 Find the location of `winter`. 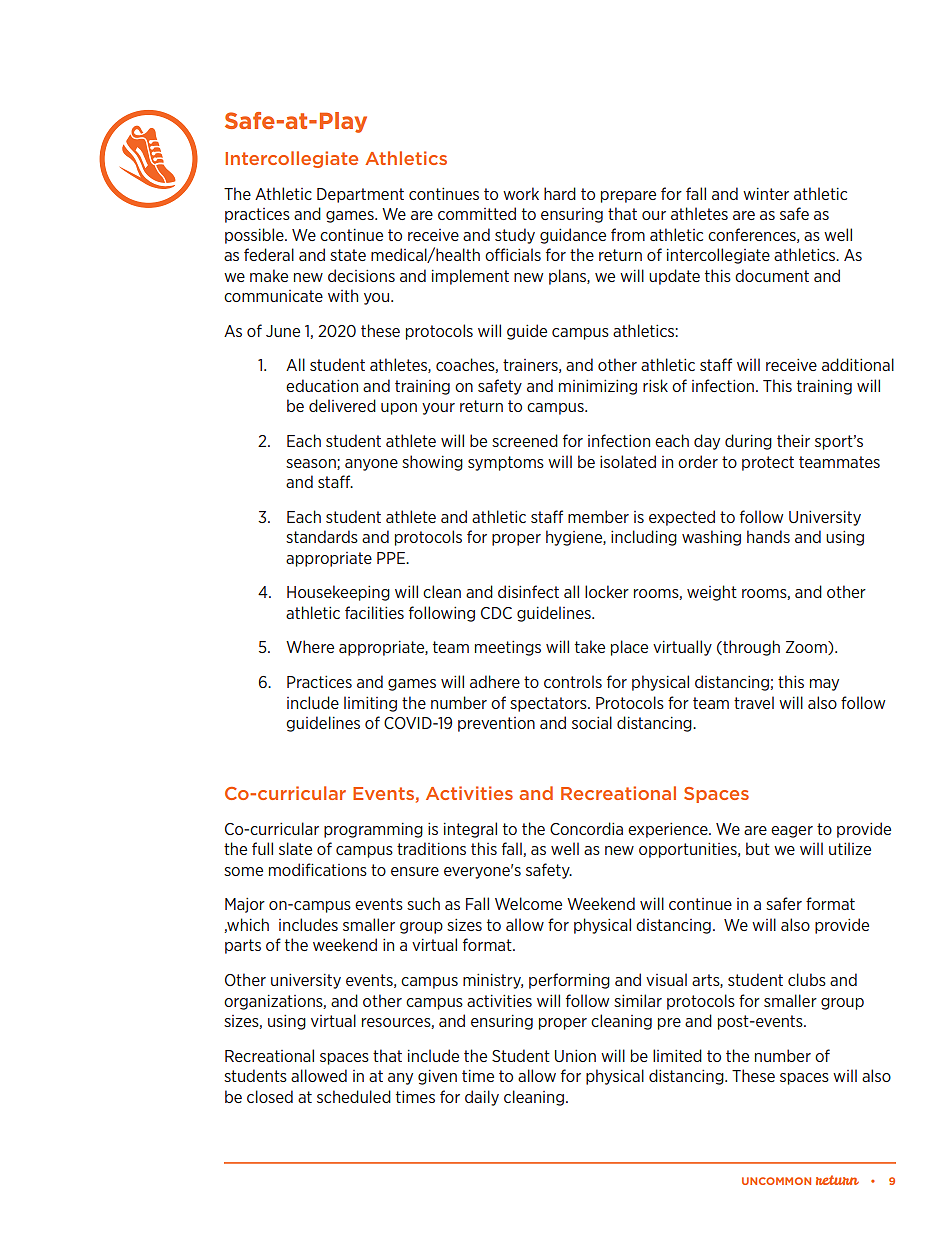

winter is located at coordinates (766, 194).
